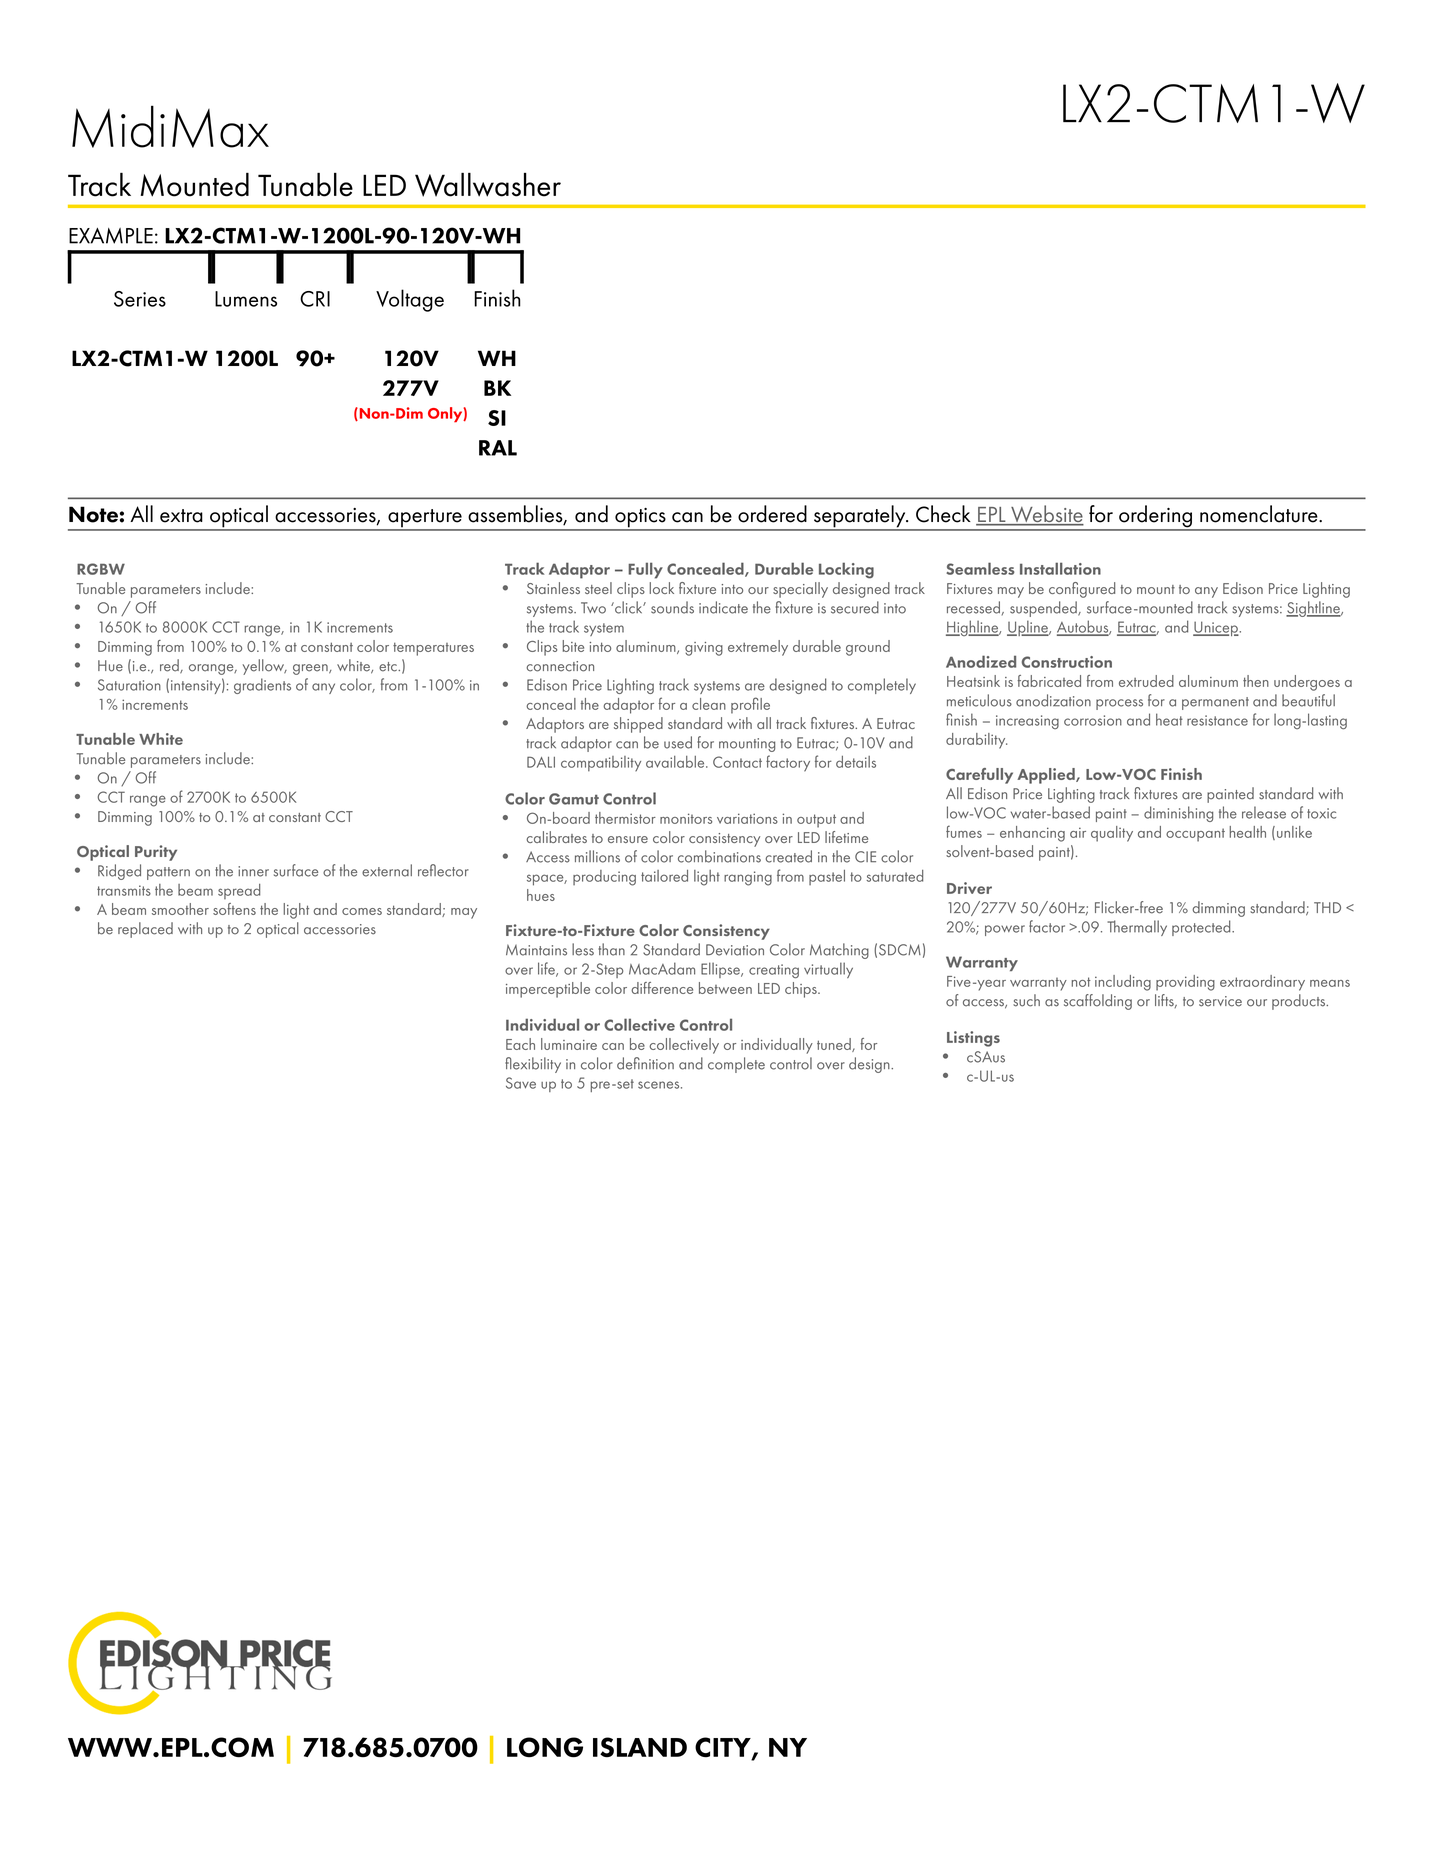  What do you see at coordinates (1185, 983) in the screenshot?
I see `providing` at bounding box center [1185, 983].
